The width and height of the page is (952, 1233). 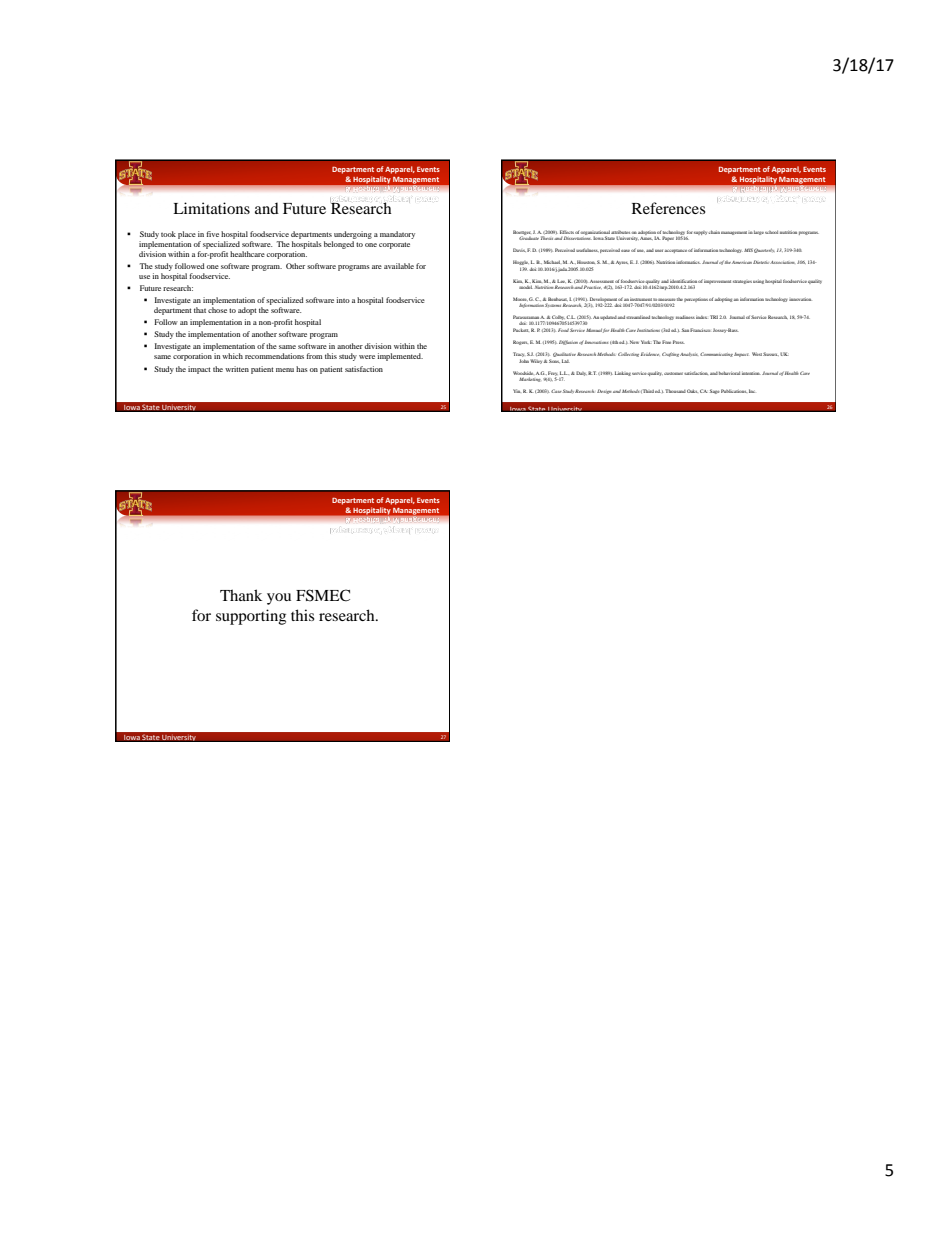 What do you see at coordinates (517, 391) in the page?
I see `Yin` at bounding box center [517, 391].
